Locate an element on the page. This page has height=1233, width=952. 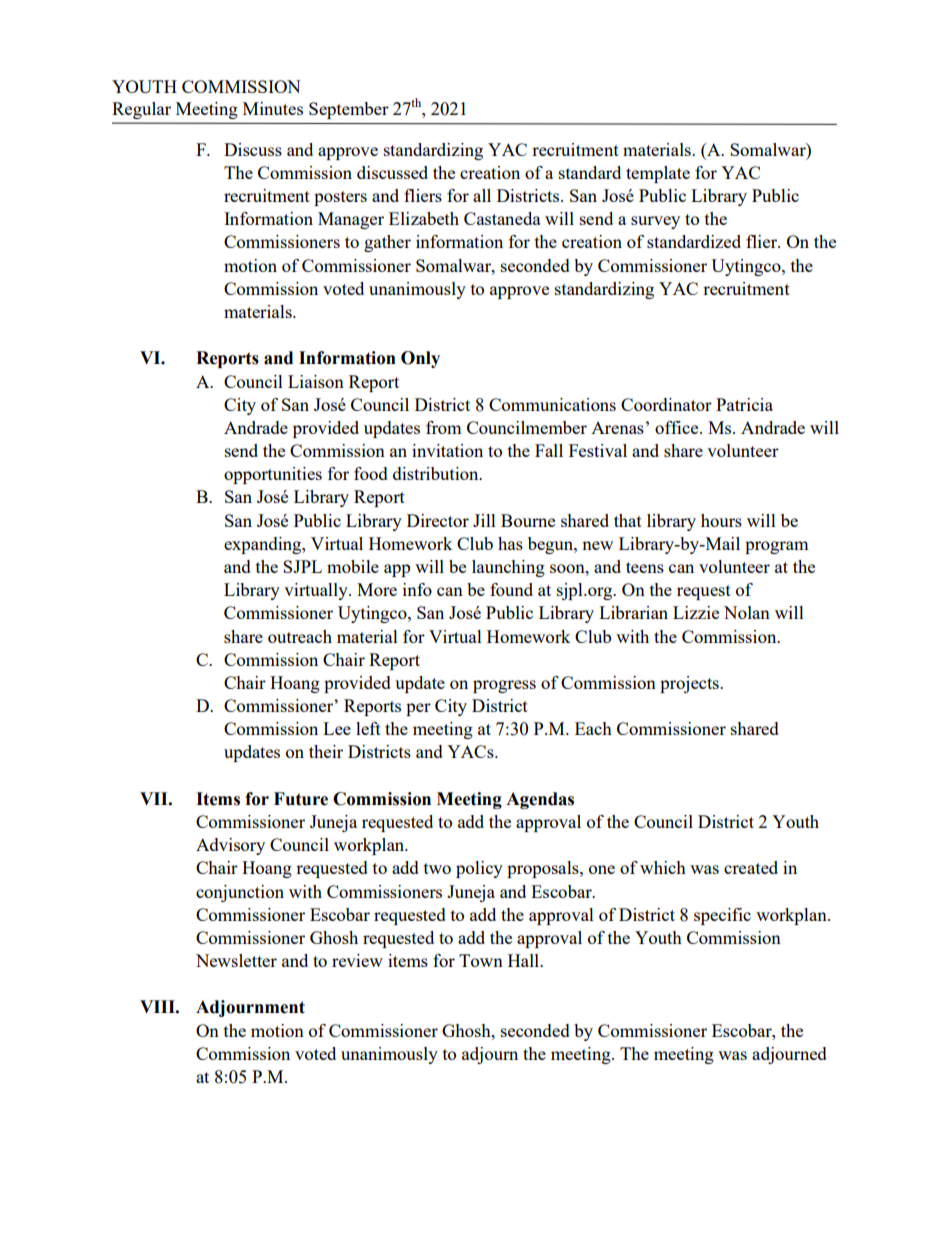
Town is located at coordinates (481, 960).
